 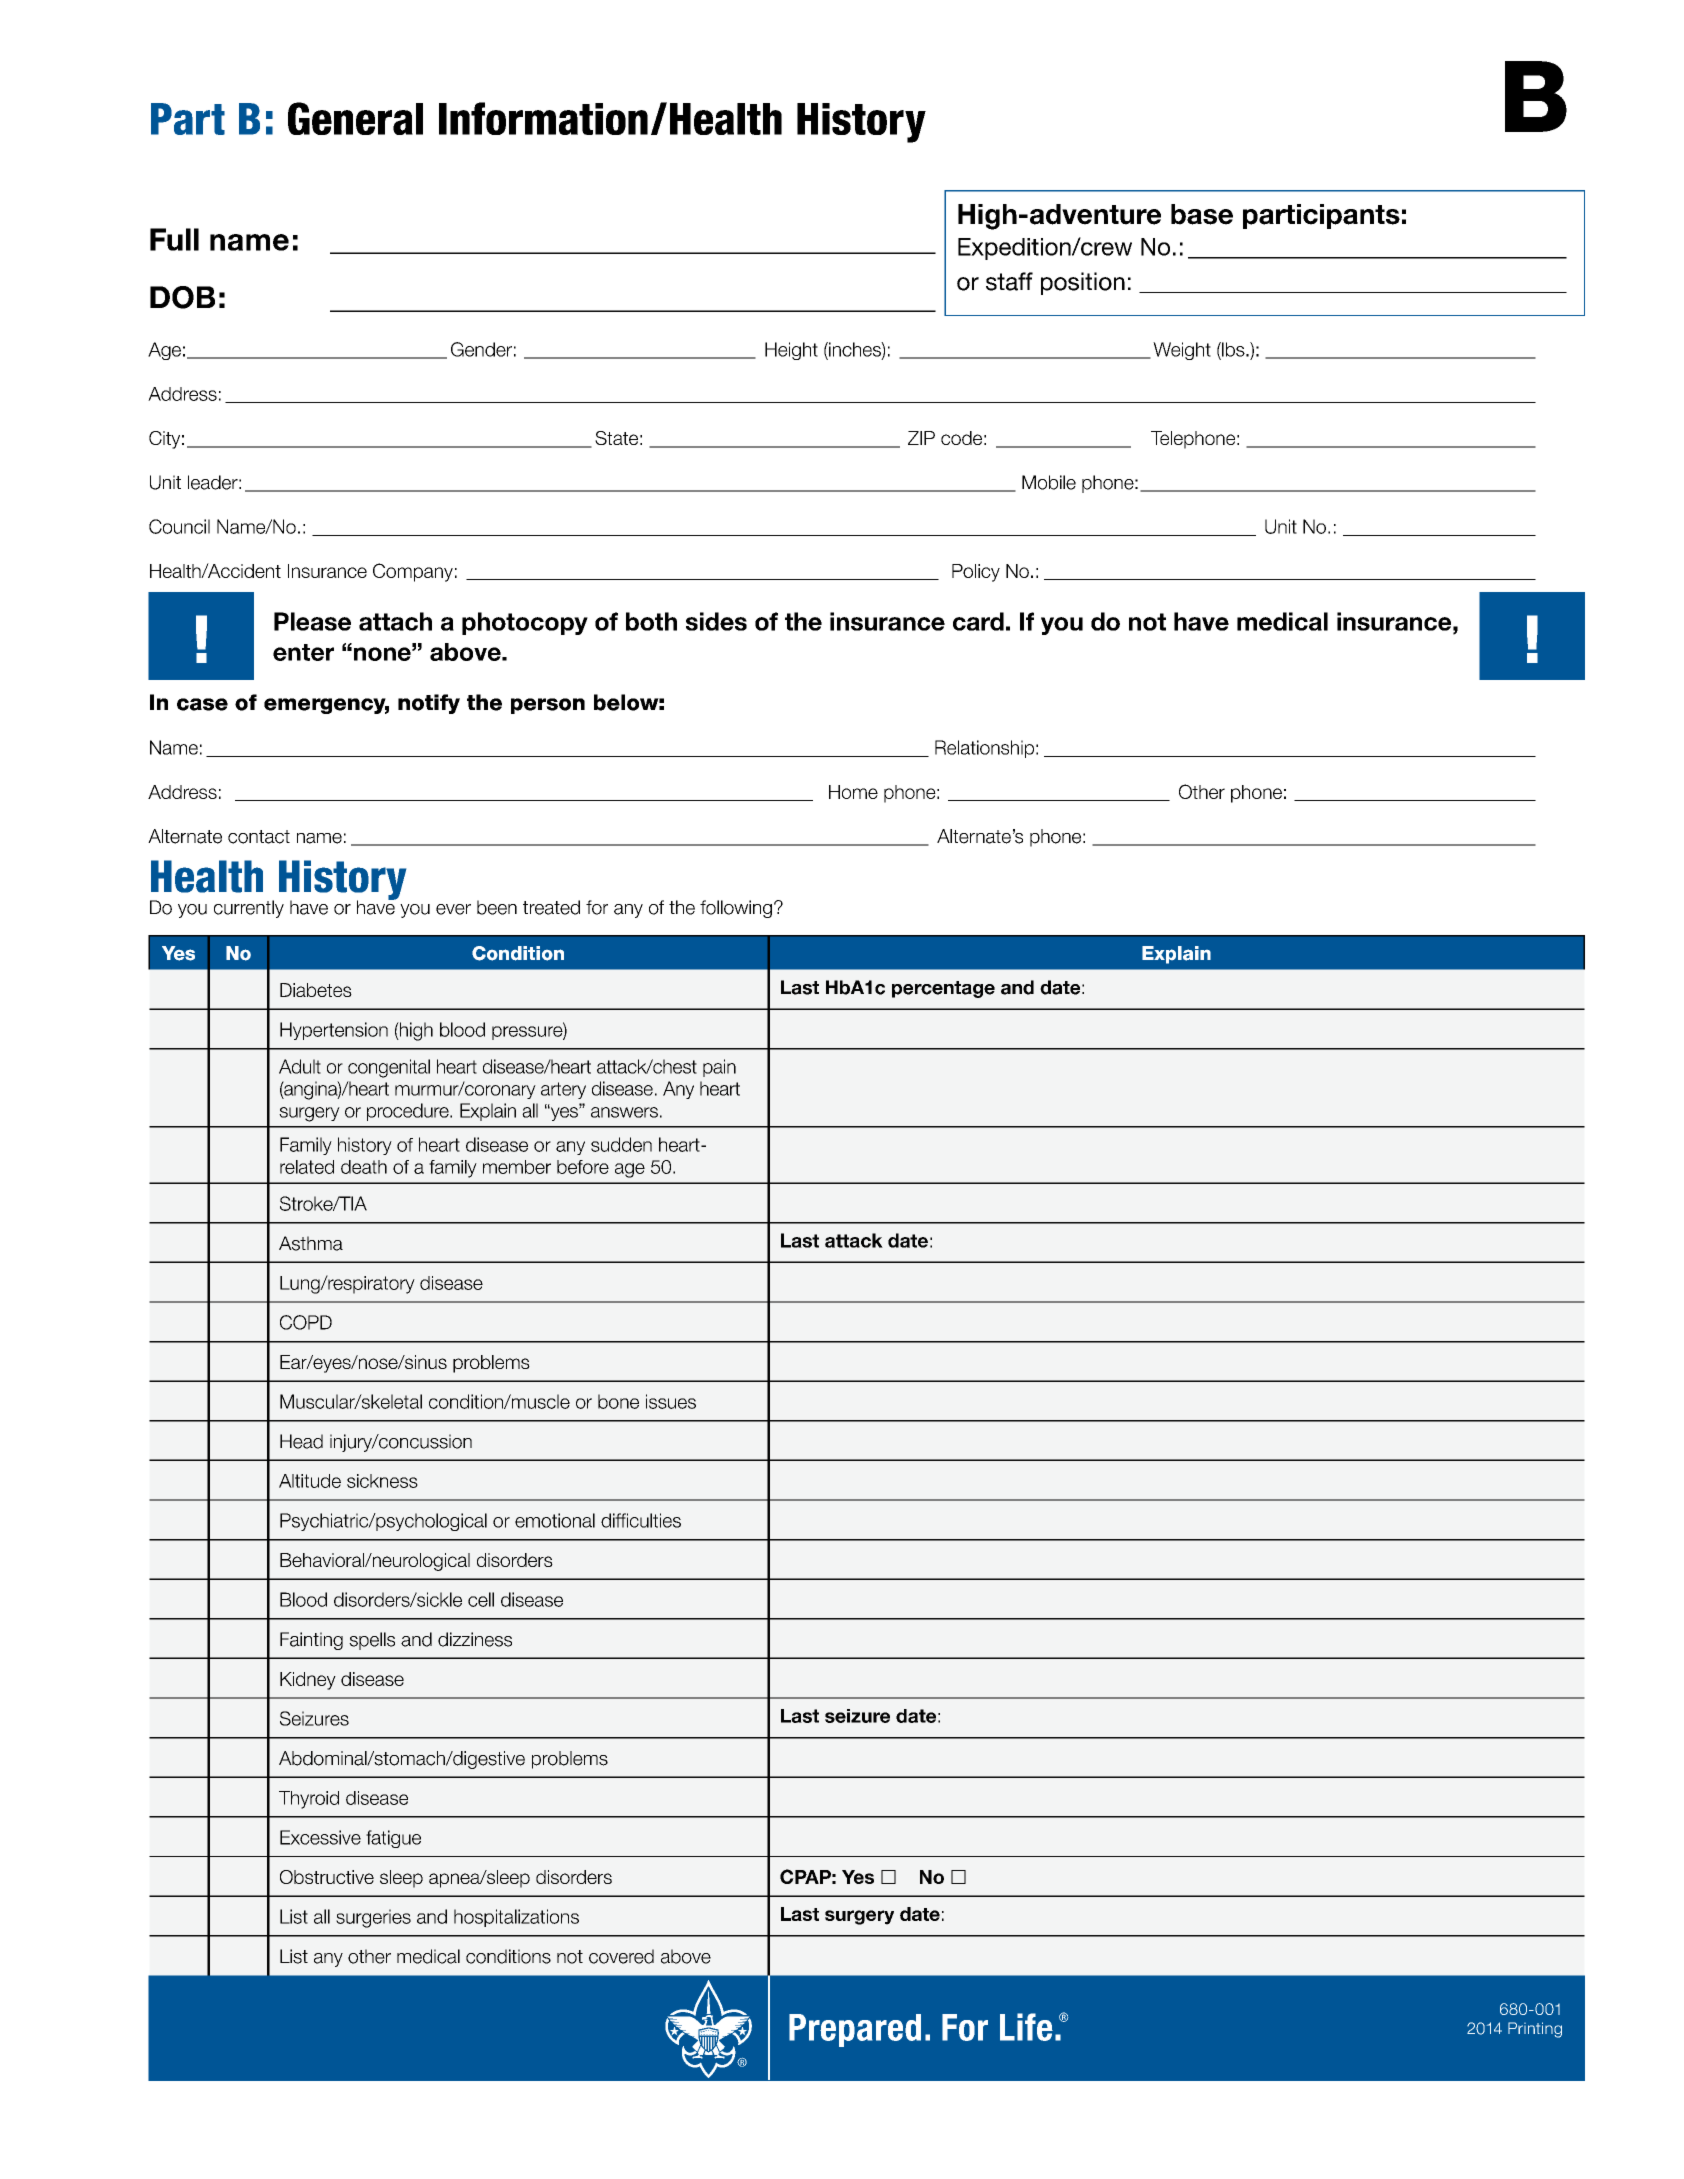 What do you see at coordinates (306, 1322) in the screenshot?
I see `COPD` at bounding box center [306, 1322].
